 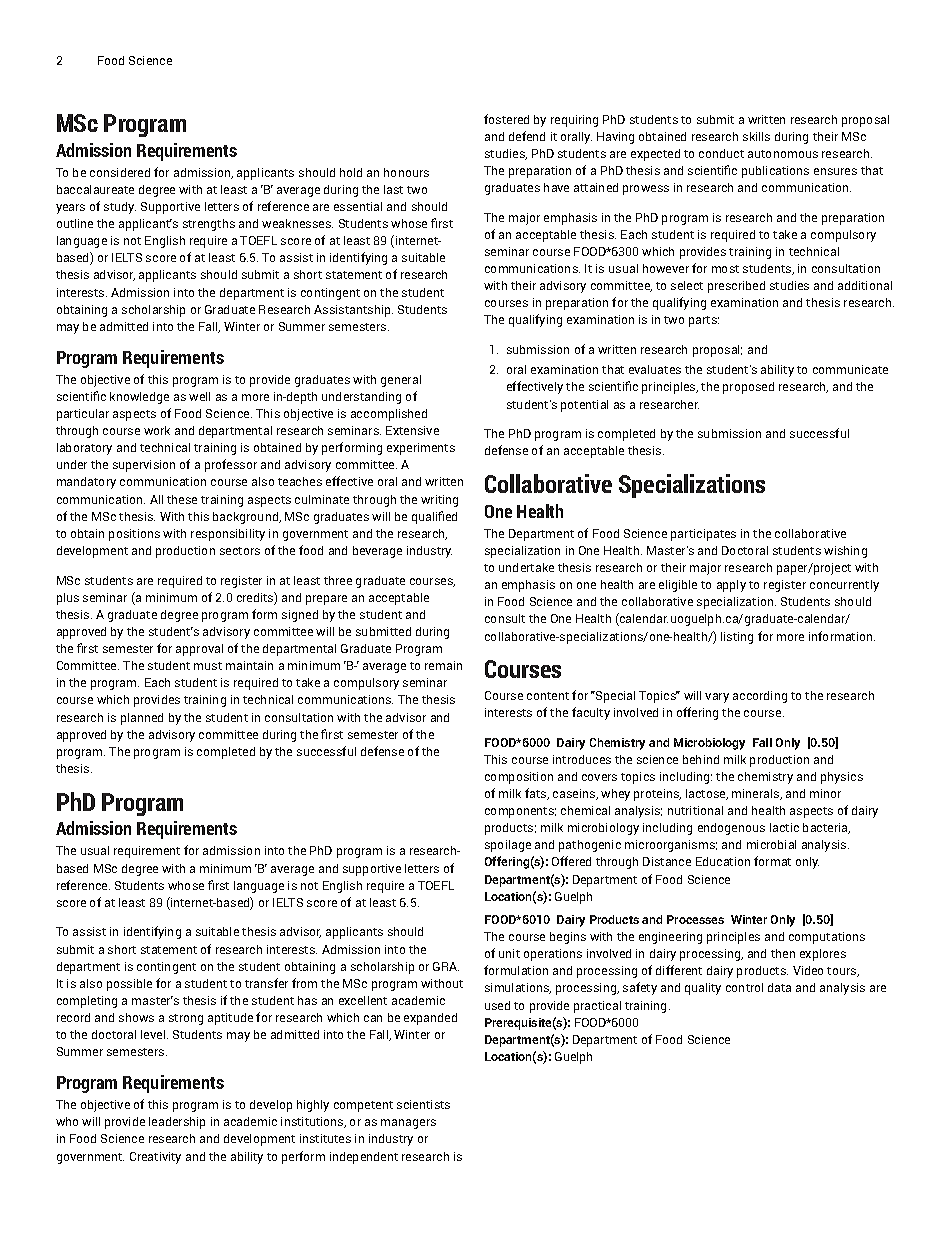 What do you see at coordinates (120, 172) in the screenshot?
I see `considered` at bounding box center [120, 172].
